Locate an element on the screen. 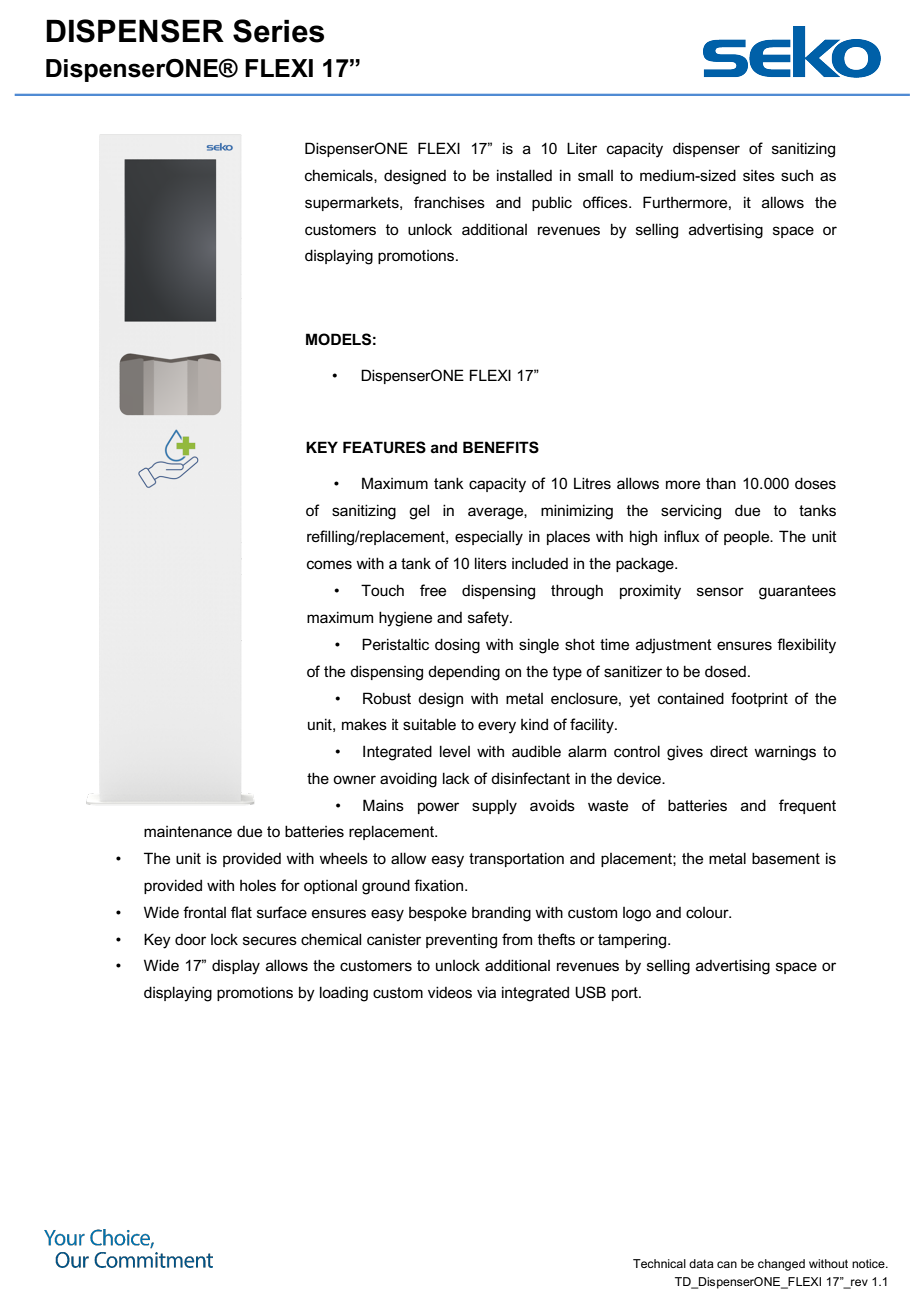  comes is located at coordinates (329, 564).
